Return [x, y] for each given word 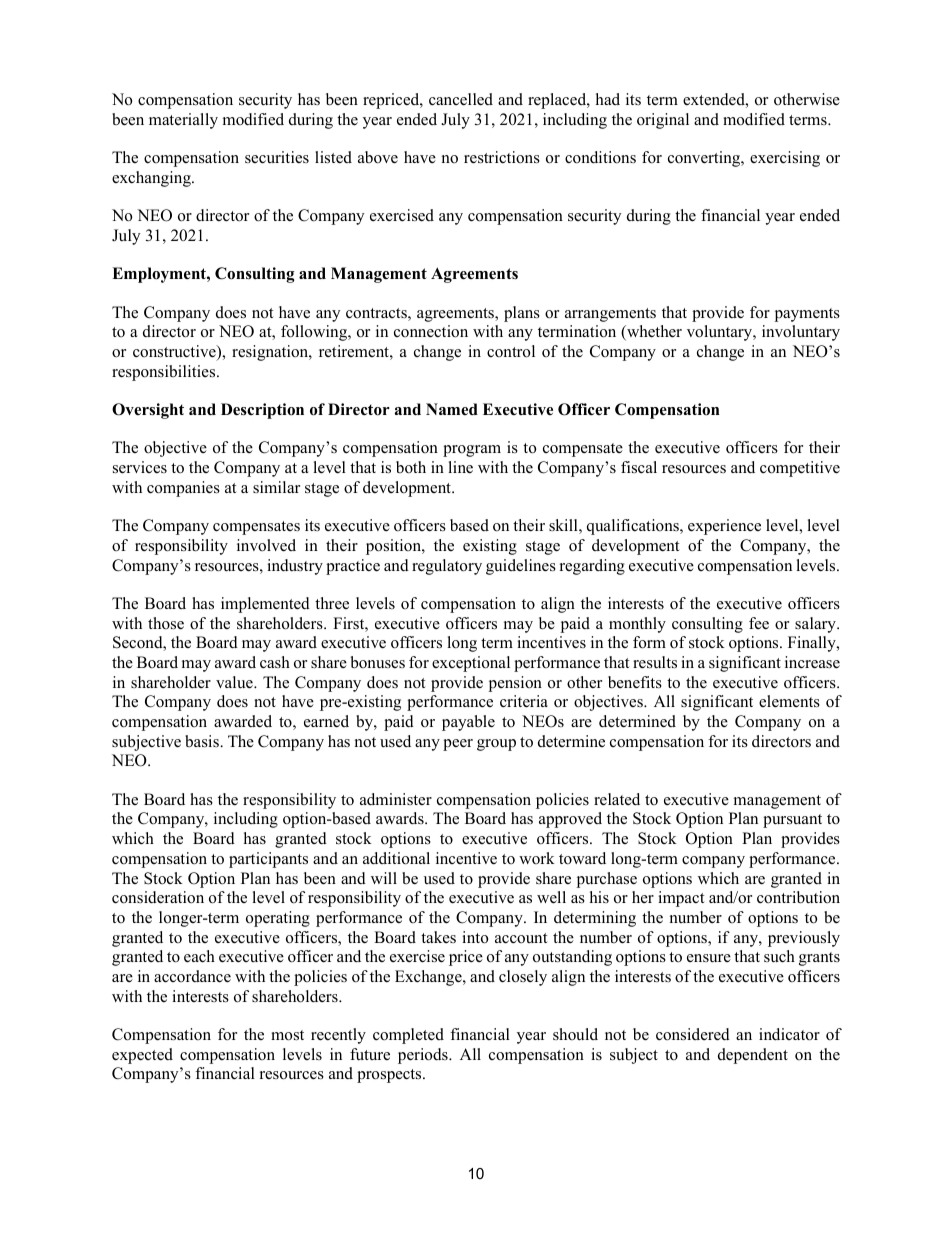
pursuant [792, 821]
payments [807, 315]
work [537, 858]
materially [183, 121]
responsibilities [165, 373]
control [511, 351]
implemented [265, 605]
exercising [785, 159]
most [287, 1035]
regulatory [447, 567]
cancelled [461, 99]
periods [424, 1056]
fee [759, 623]
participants [268, 860]
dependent [753, 1056]
